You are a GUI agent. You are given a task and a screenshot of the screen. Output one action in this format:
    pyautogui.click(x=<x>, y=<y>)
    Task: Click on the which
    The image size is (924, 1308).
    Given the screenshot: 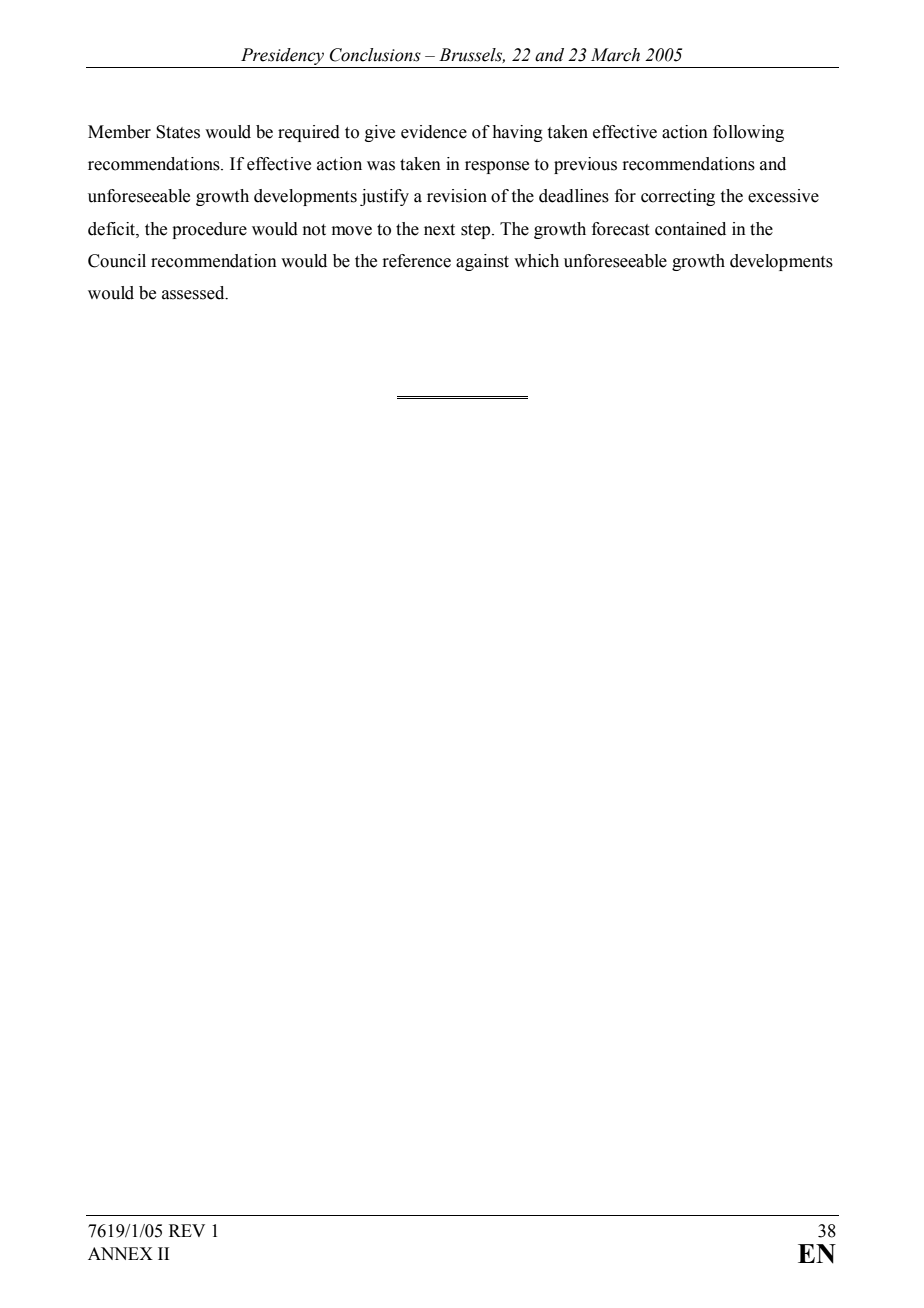 What is the action you would take?
    pyautogui.click(x=536, y=261)
